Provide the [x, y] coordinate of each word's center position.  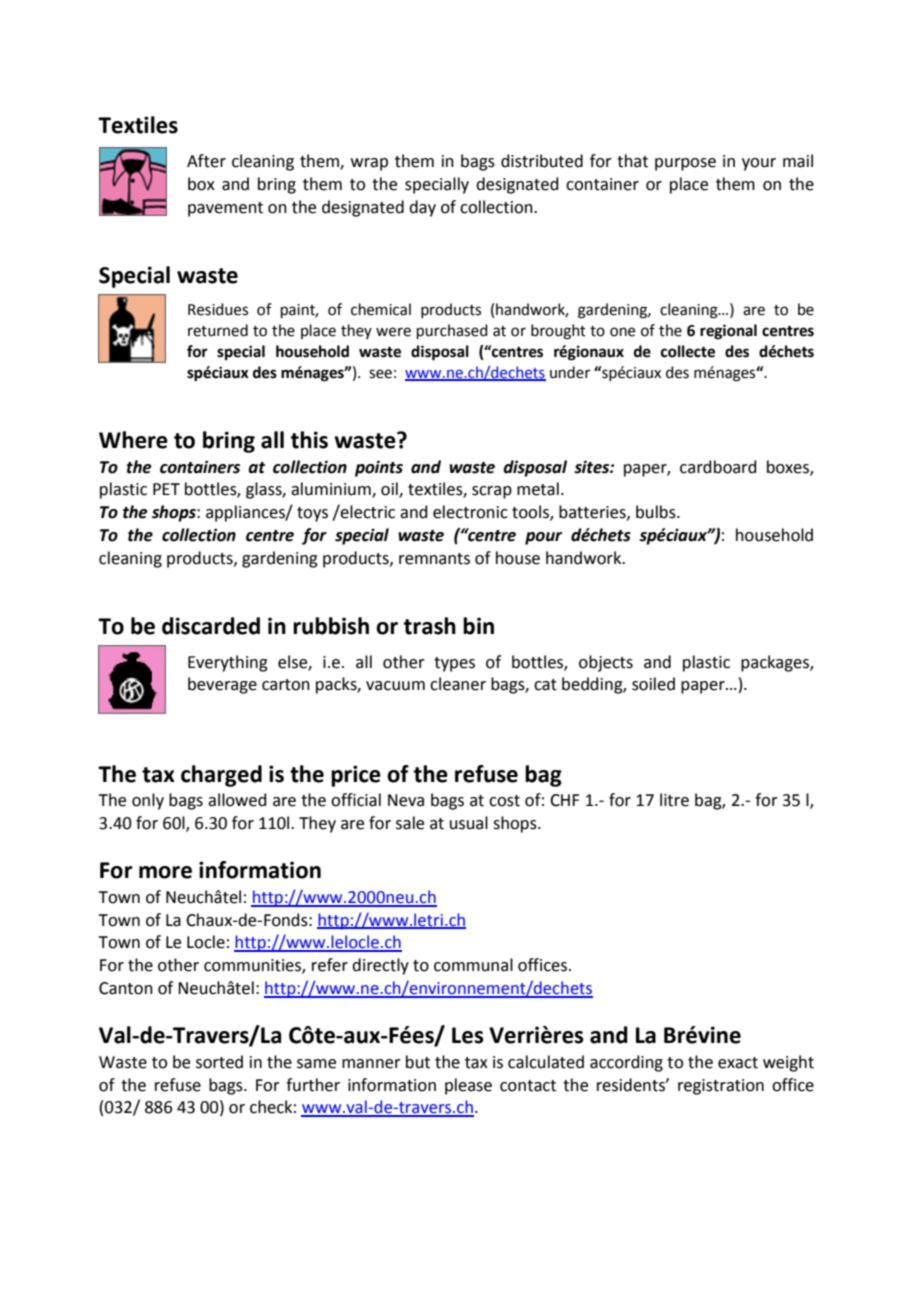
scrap [492, 492]
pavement [225, 209]
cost [504, 801]
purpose [685, 164]
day [422, 208]
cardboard [718, 467]
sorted [219, 1062]
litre [674, 800]
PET [166, 489]
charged [221, 776]
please [468, 1086]
